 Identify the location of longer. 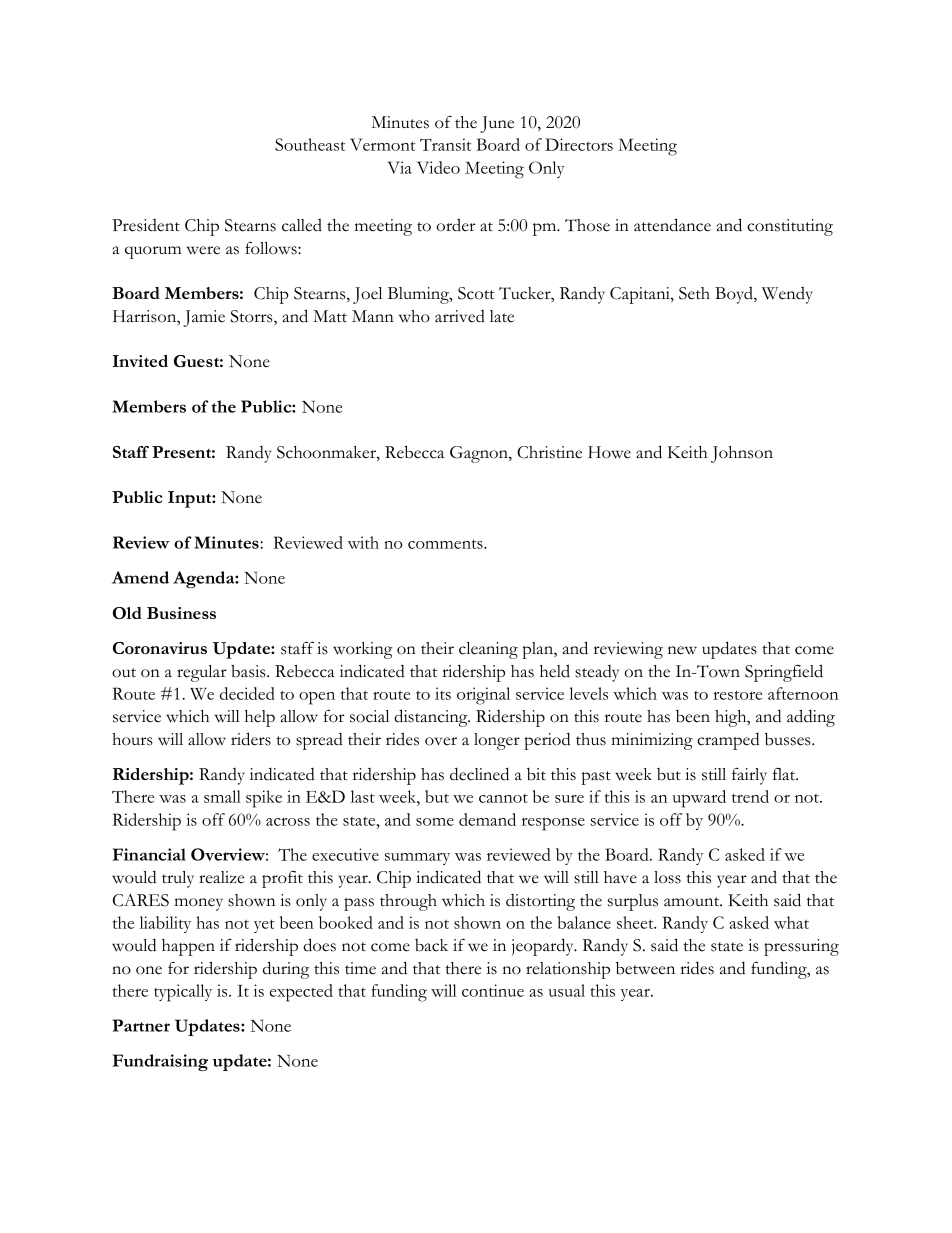
(497, 741).
